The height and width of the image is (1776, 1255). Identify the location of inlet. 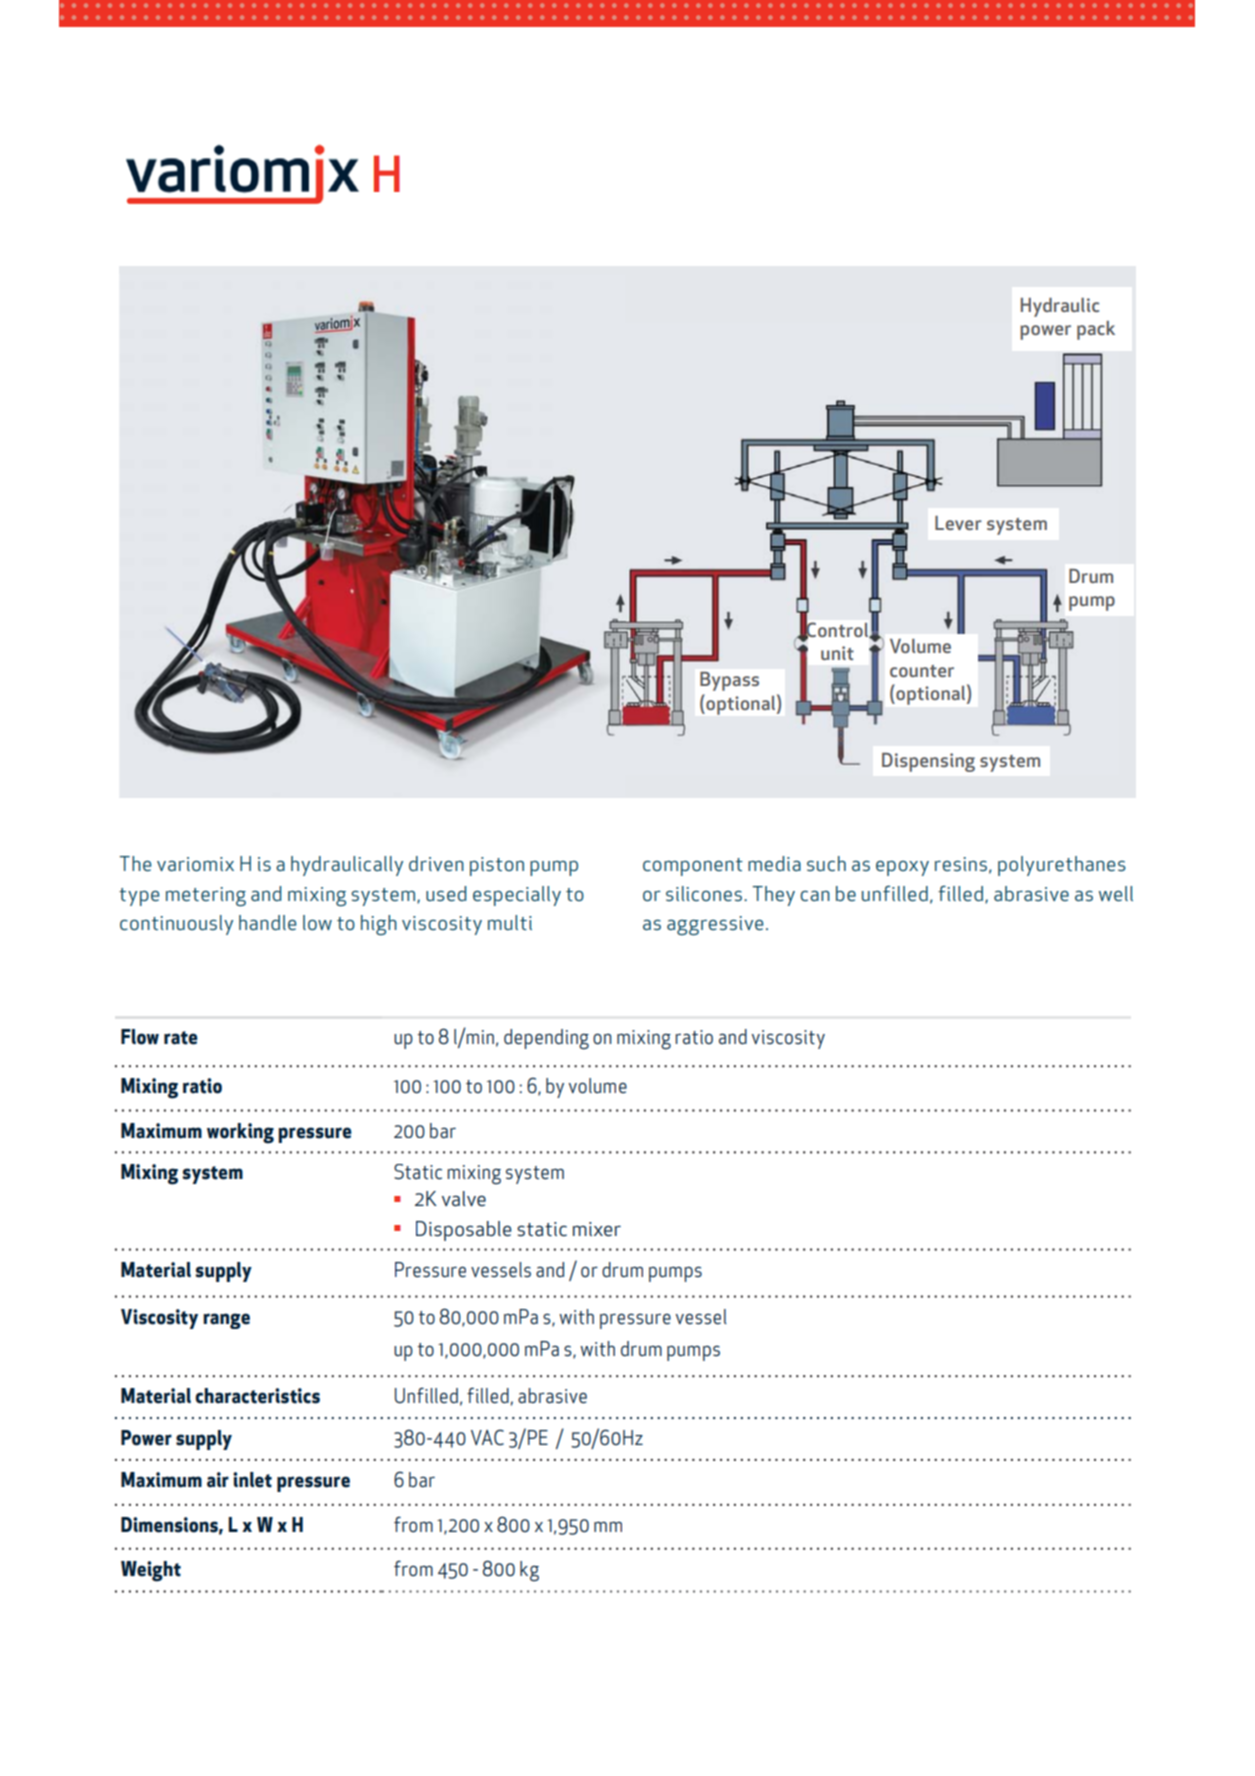
(252, 1480).
